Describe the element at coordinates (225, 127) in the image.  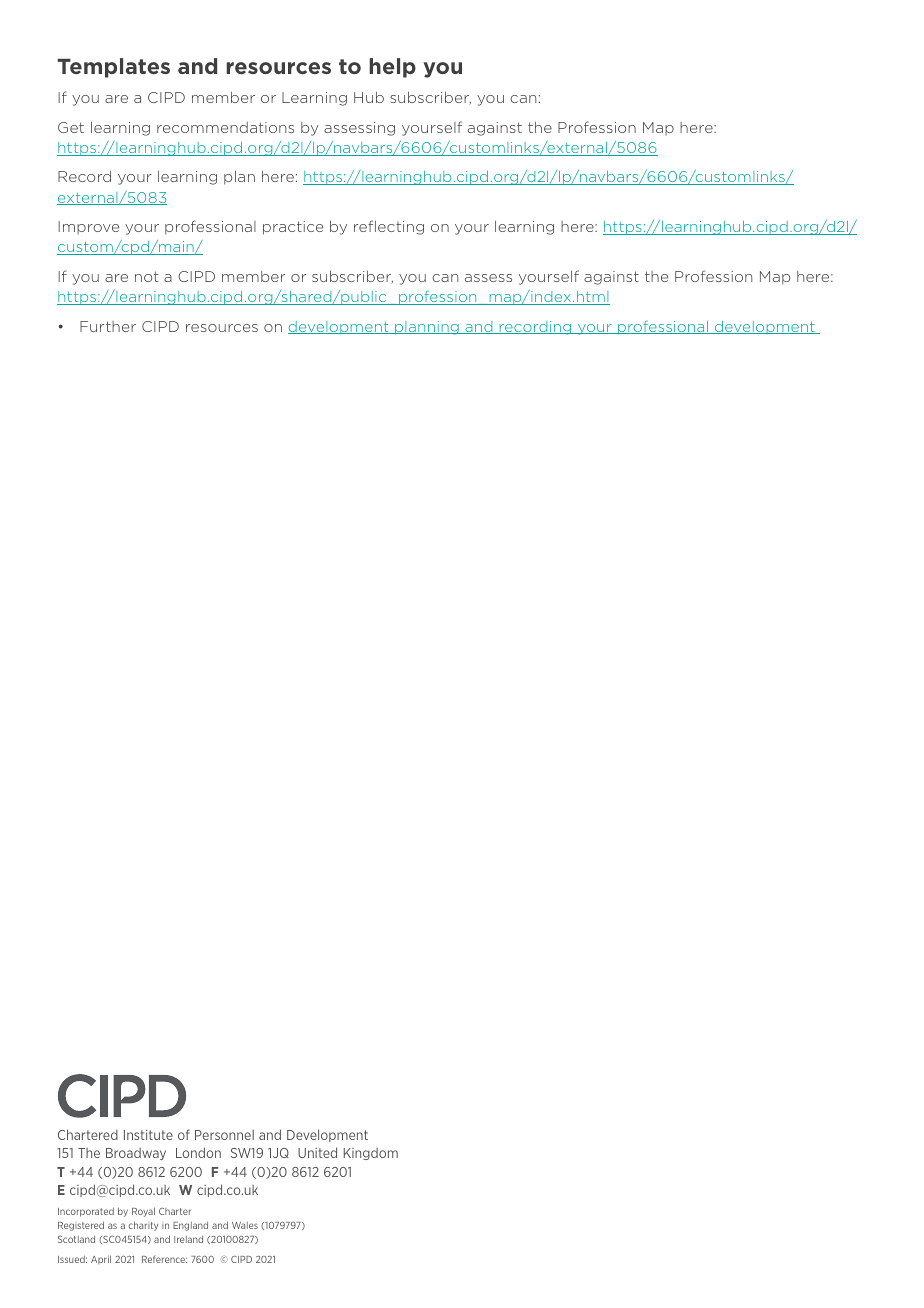
I see `recommendations` at that location.
